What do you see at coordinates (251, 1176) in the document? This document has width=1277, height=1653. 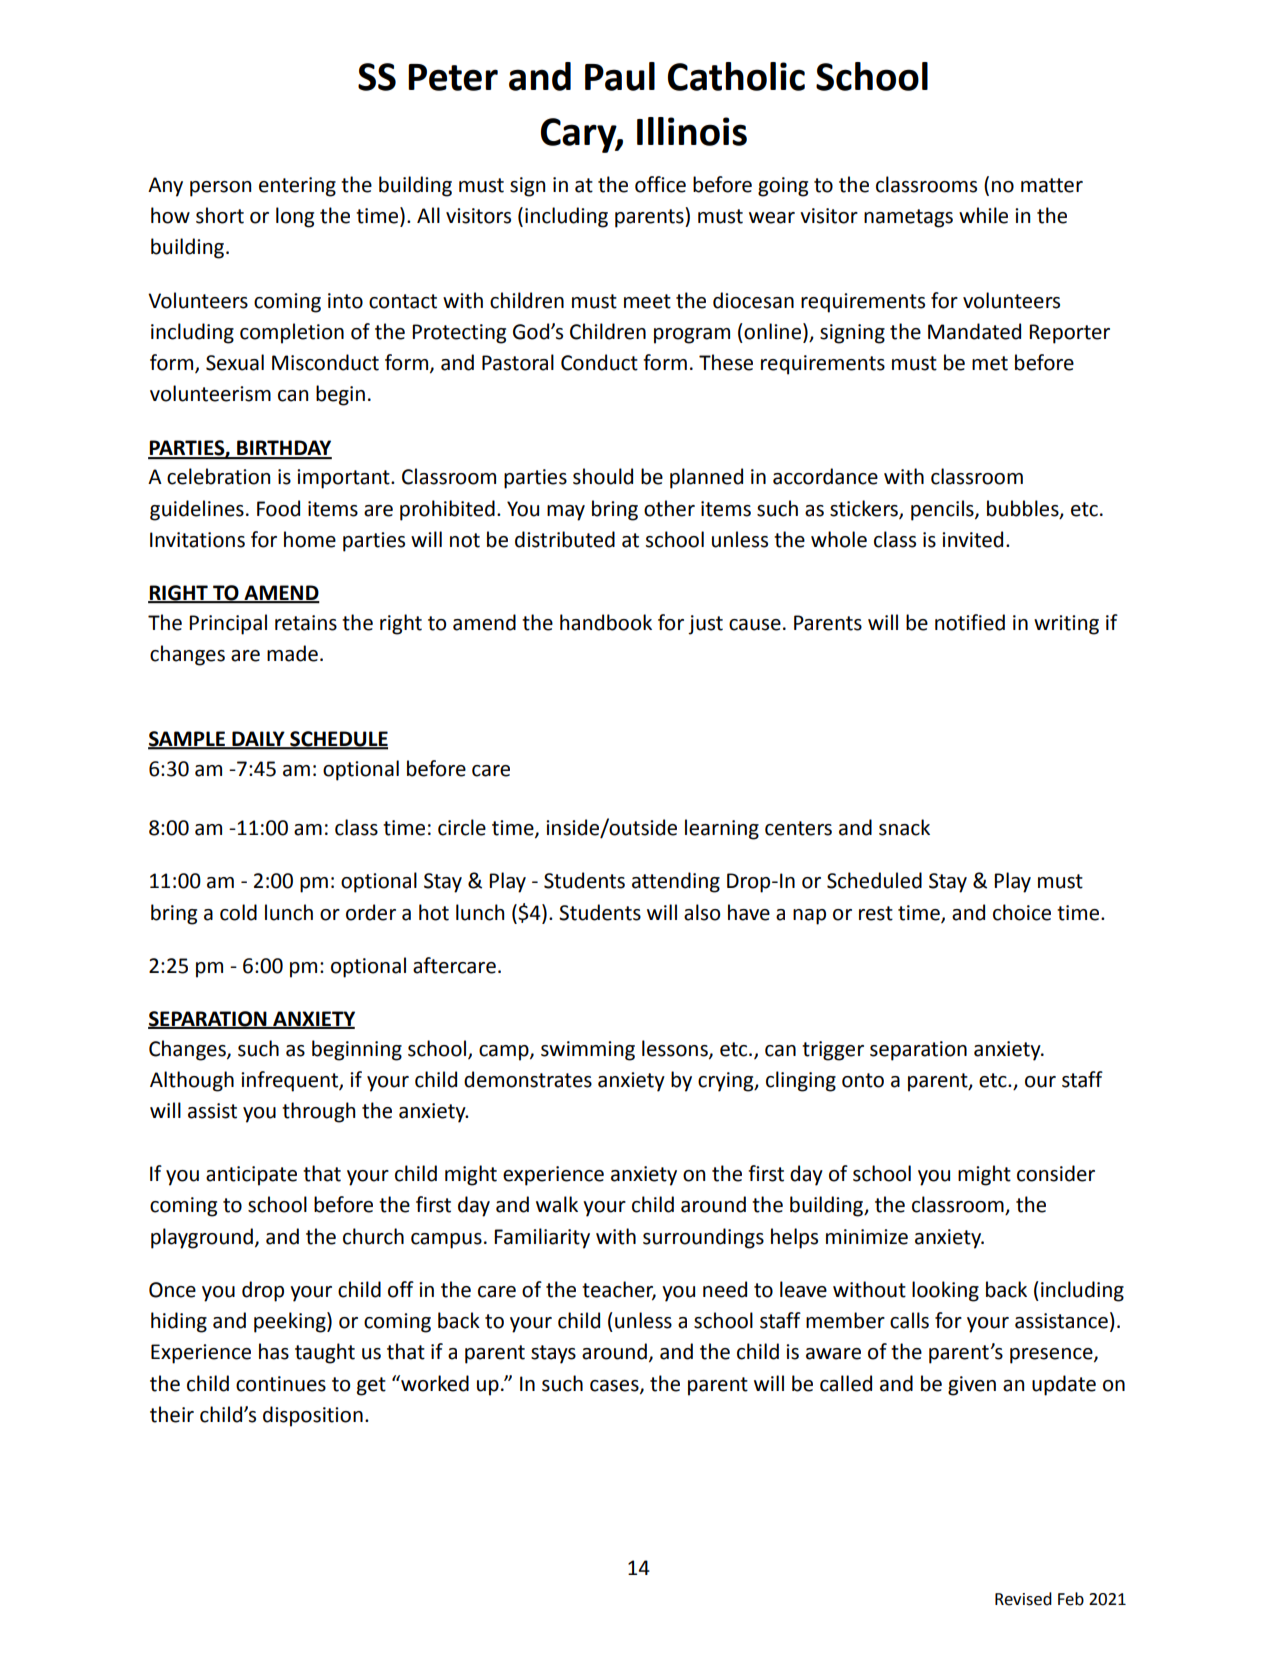 I see `anticipate` at bounding box center [251, 1176].
